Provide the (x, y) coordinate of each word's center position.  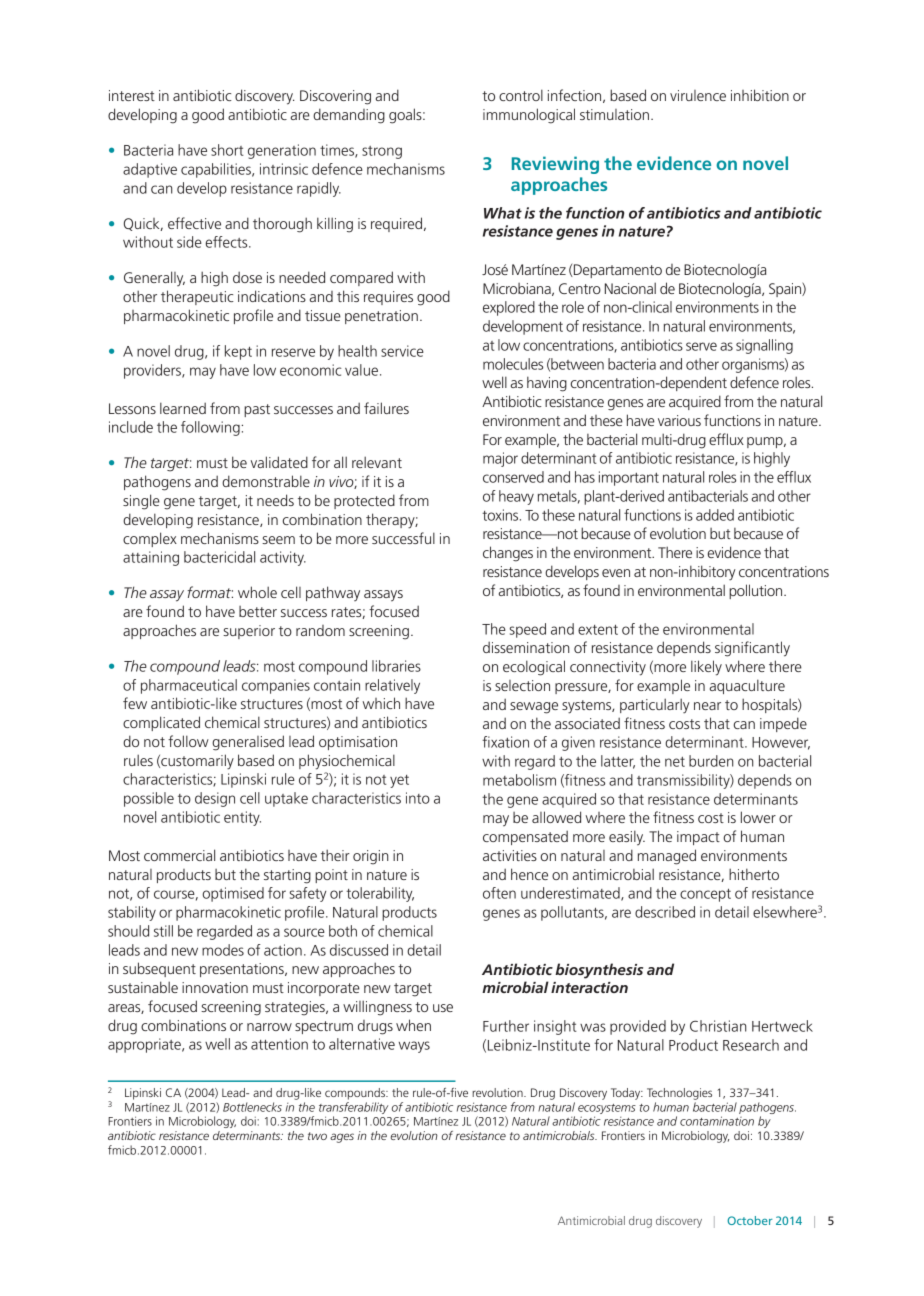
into (418, 798)
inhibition (760, 95)
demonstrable (266, 481)
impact (698, 838)
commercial (179, 855)
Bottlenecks (252, 1107)
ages (342, 1138)
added (715, 515)
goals (406, 116)
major (500, 459)
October (750, 1220)
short (227, 150)
